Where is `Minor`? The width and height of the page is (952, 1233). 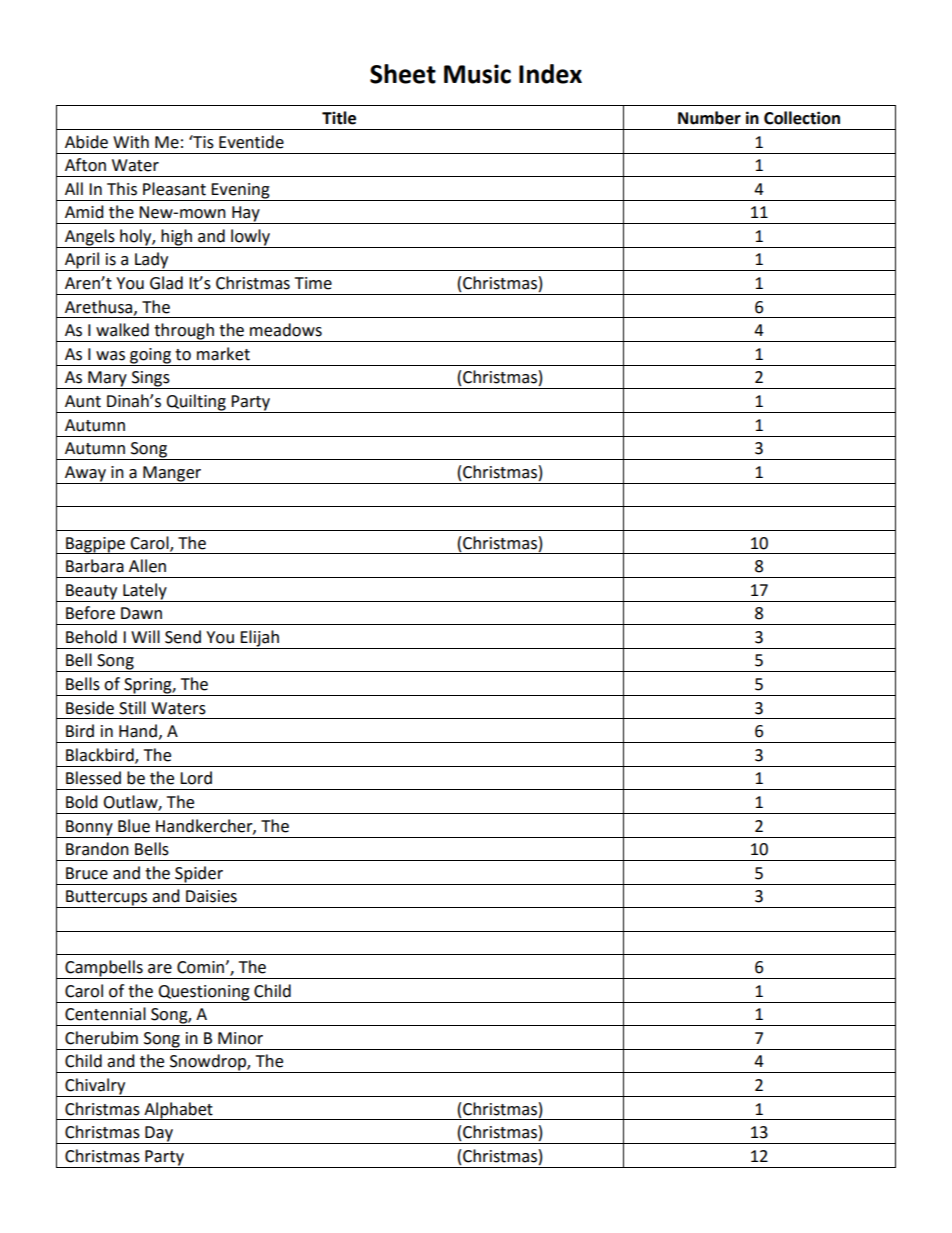
Minor is located at coordinates (240, 1038).
